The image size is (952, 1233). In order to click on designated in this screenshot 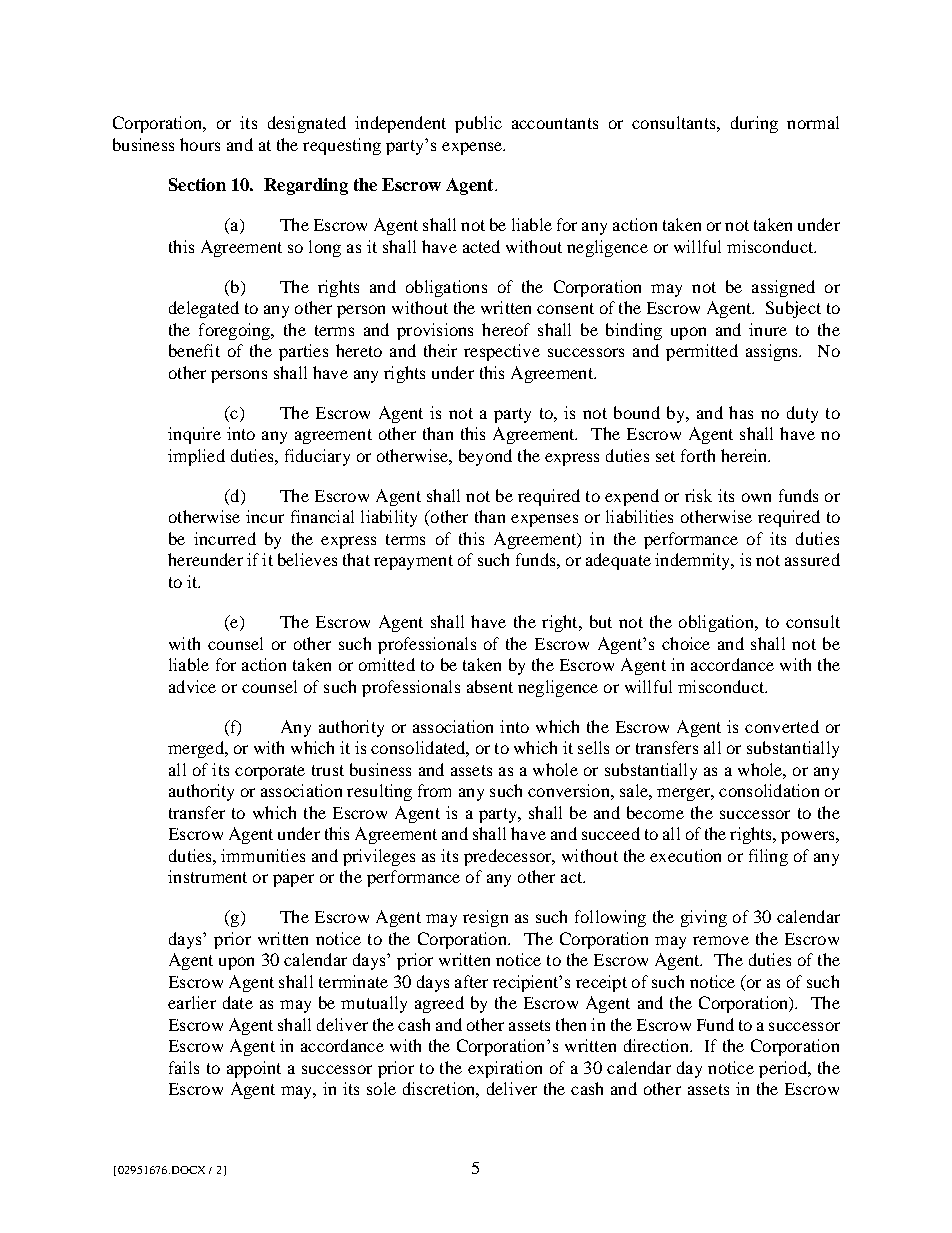, I will do `click(307, 124)`.
